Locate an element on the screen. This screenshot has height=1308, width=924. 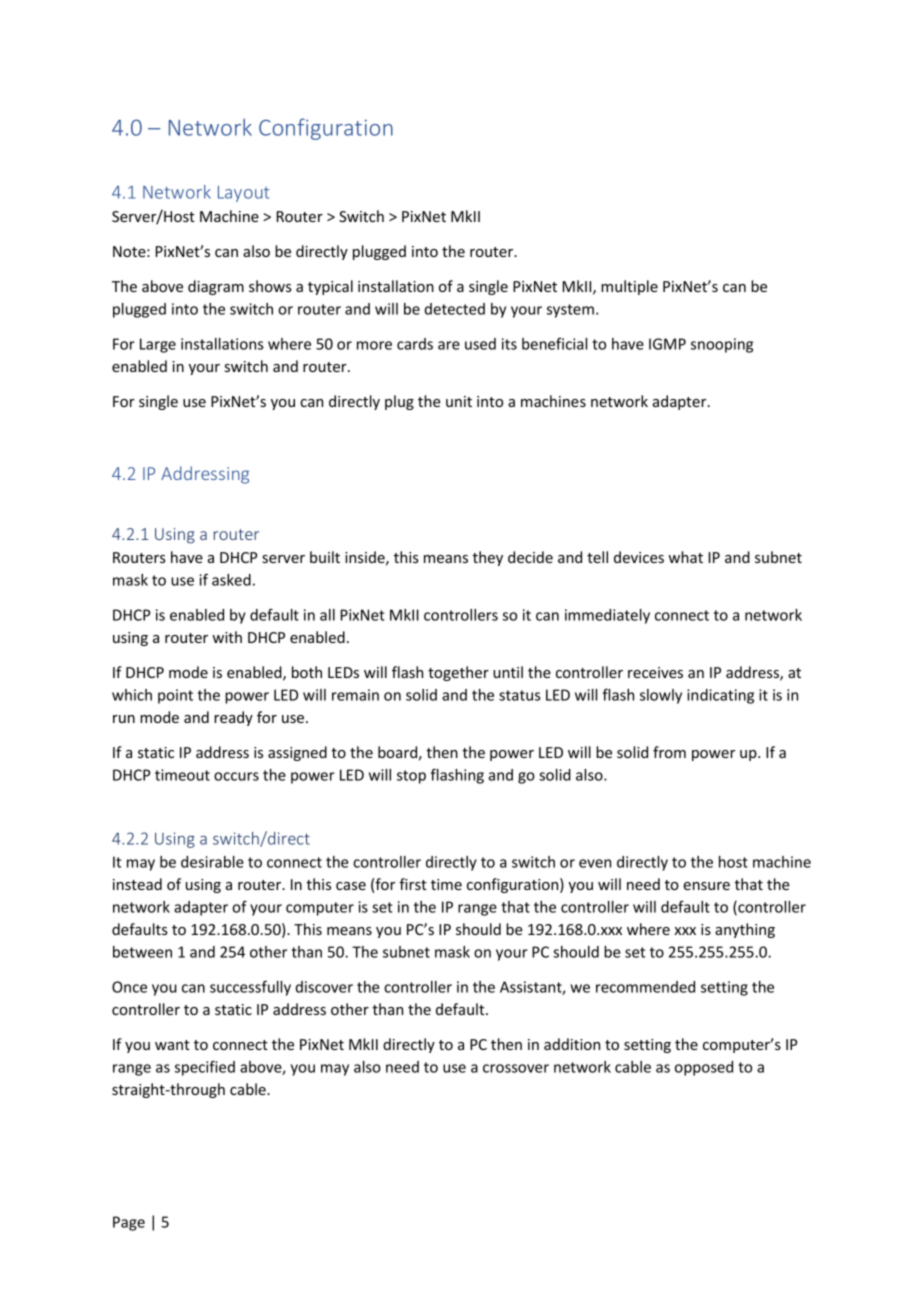
detected is located at coordinates (455, 309).
